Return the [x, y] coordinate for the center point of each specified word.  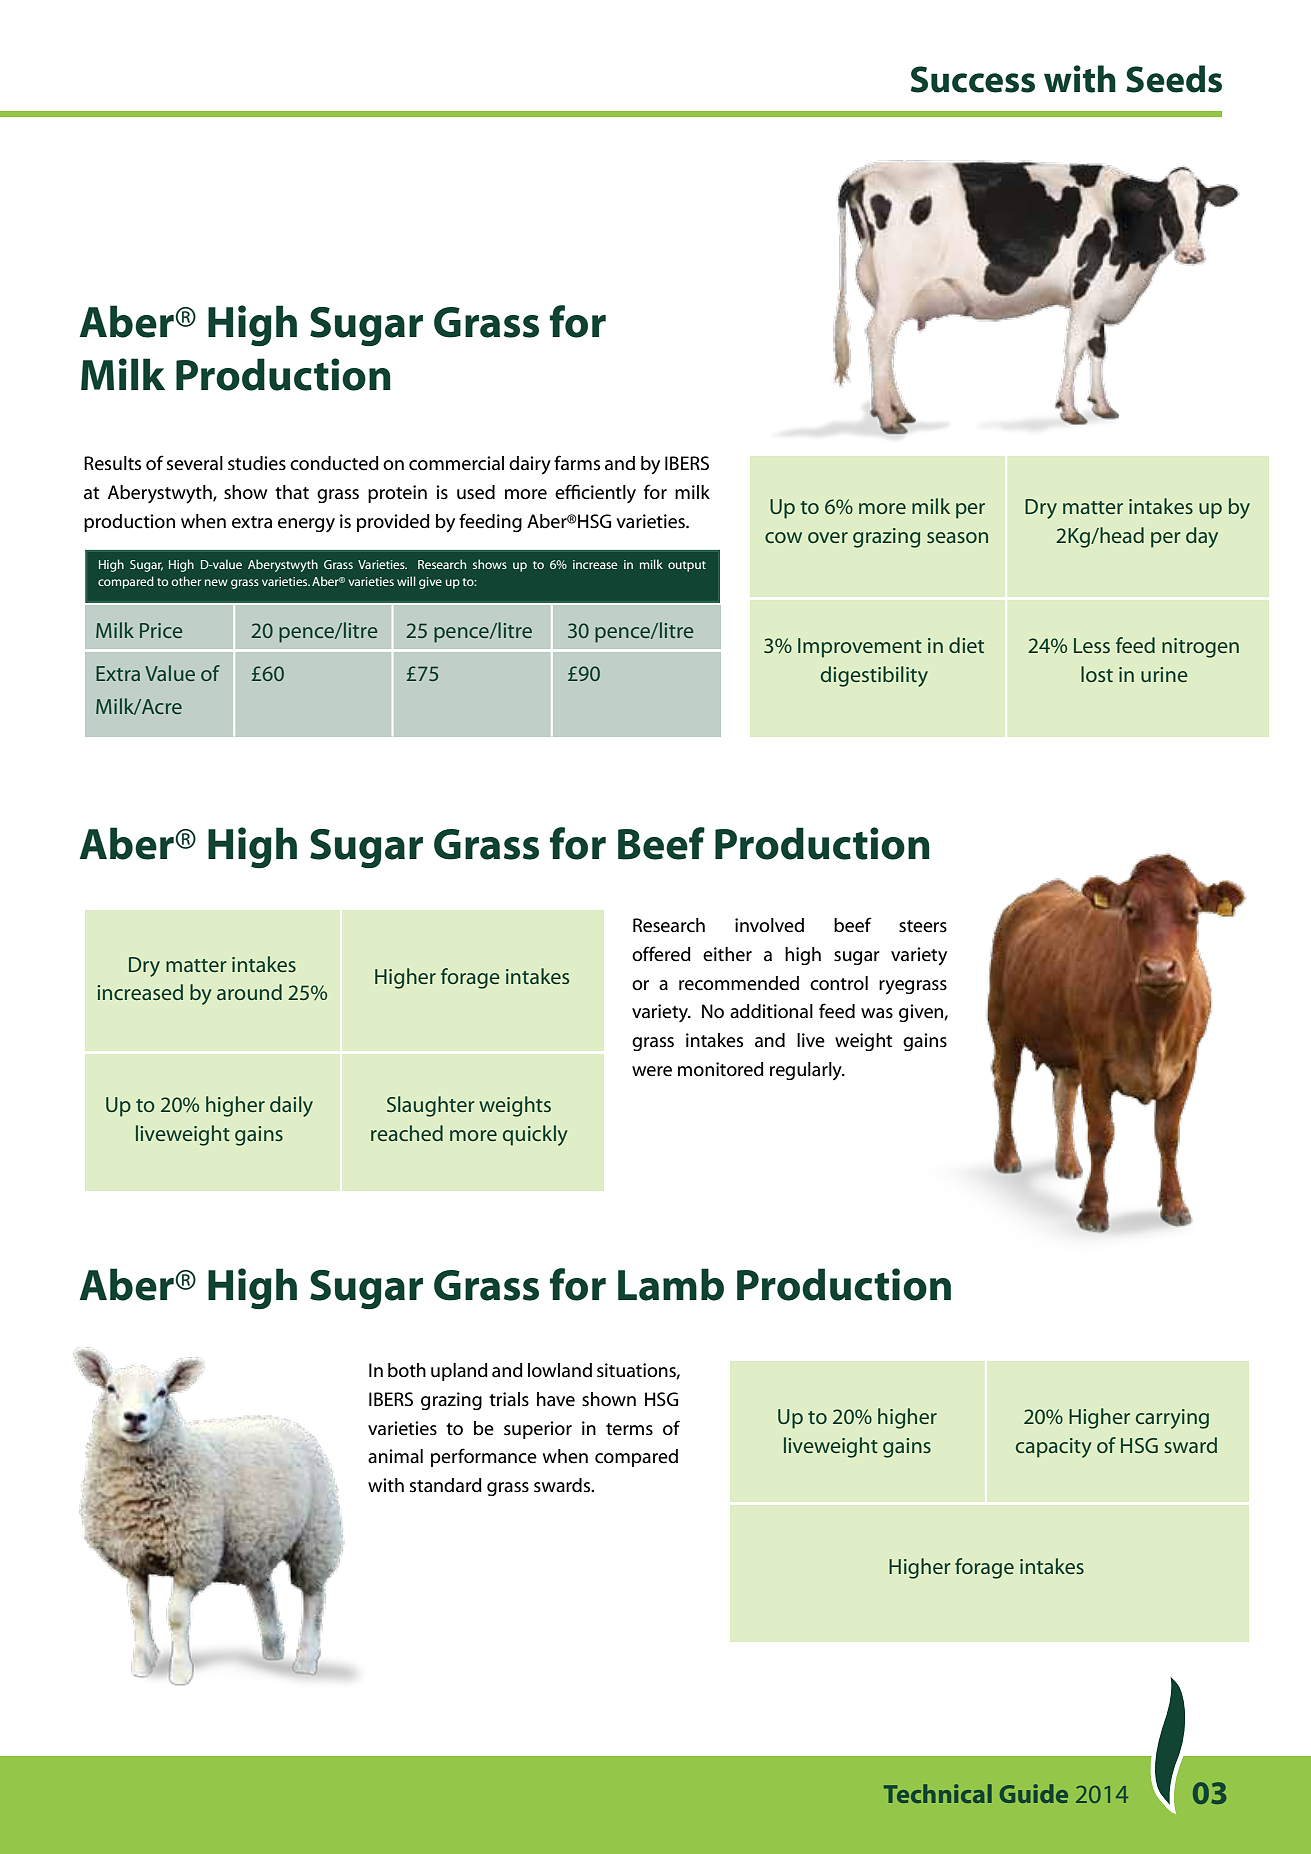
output [687, 566]
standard [446, 1485]
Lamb [671, 1284]
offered [661, 954]
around [249, 992]
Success [973, 79]
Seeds [1174, 79]
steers [923, 926]
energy [306, 525]
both [407, 1370]
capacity [1054, 1448]
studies [257, 463]
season [957, 537]
